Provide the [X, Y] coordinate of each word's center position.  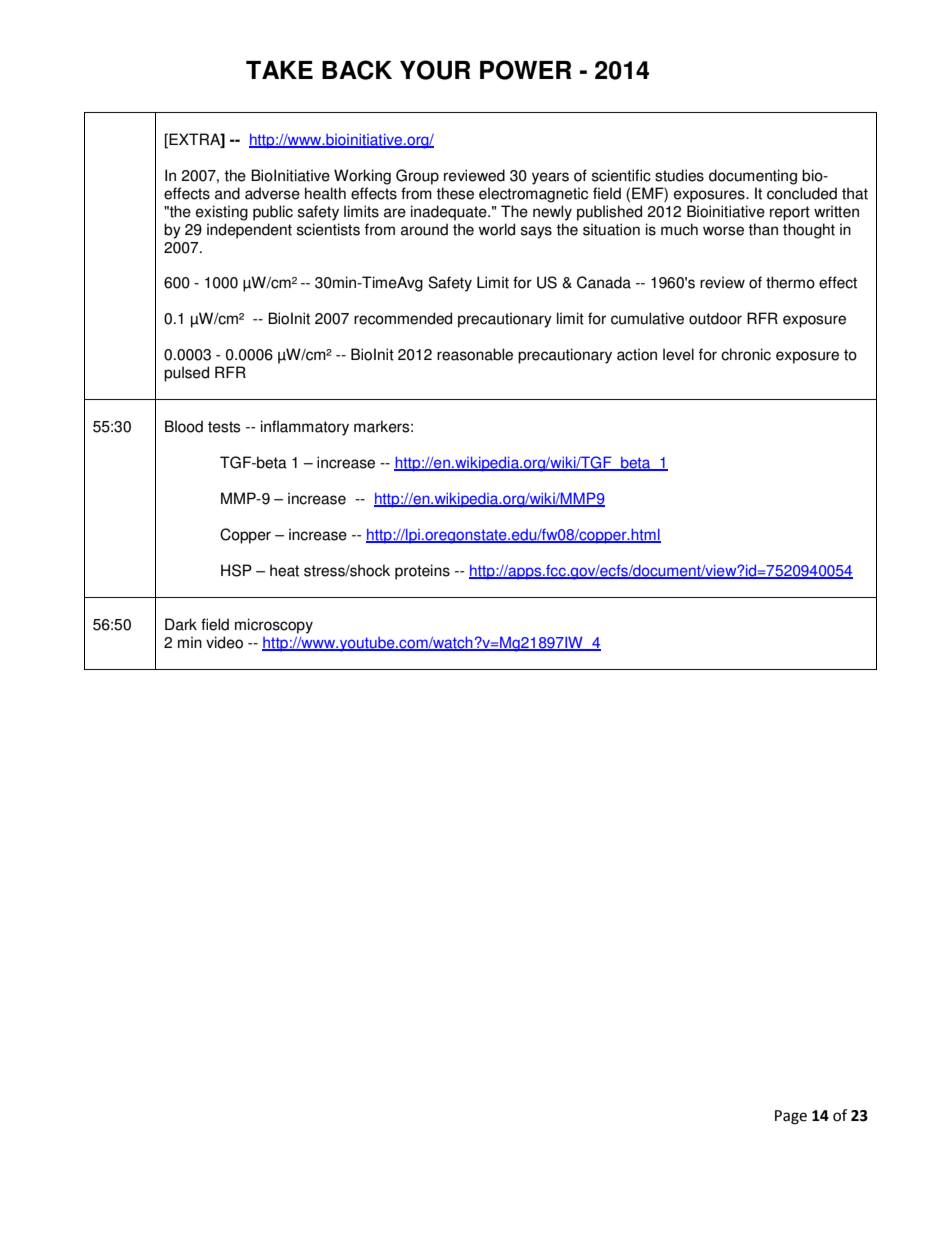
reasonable [475, 354]
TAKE [279, 70]
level [678, 354]
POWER [526, 70]
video [224, 642]
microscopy [274, 626]
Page [791, 1117]
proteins [422, 572]
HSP [236, 570]
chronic [746, 354]
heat [284, 570]
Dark [181, 624]
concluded [802, 193]
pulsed [186, 374]
